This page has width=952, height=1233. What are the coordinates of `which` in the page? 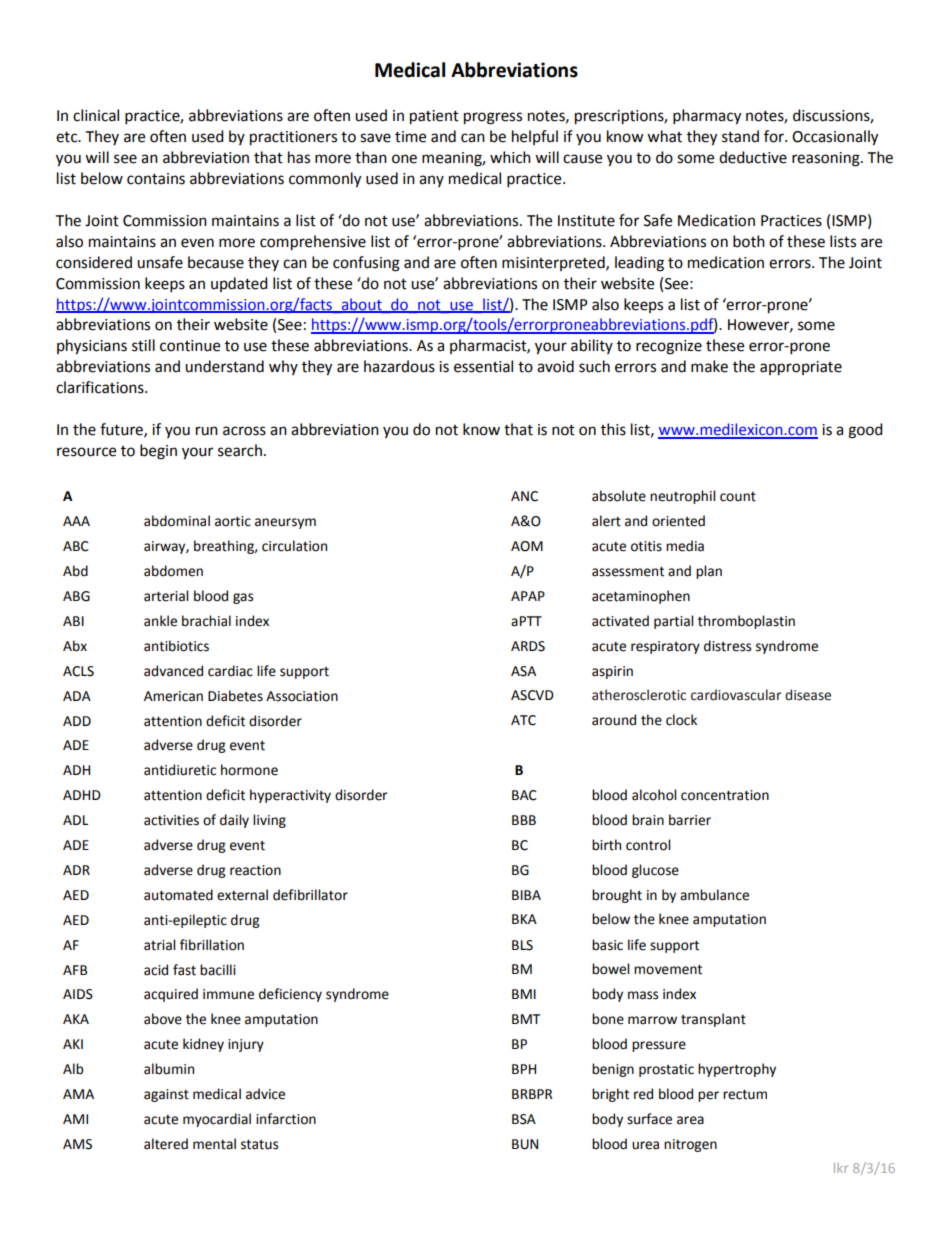 It's located at (510, 157).
